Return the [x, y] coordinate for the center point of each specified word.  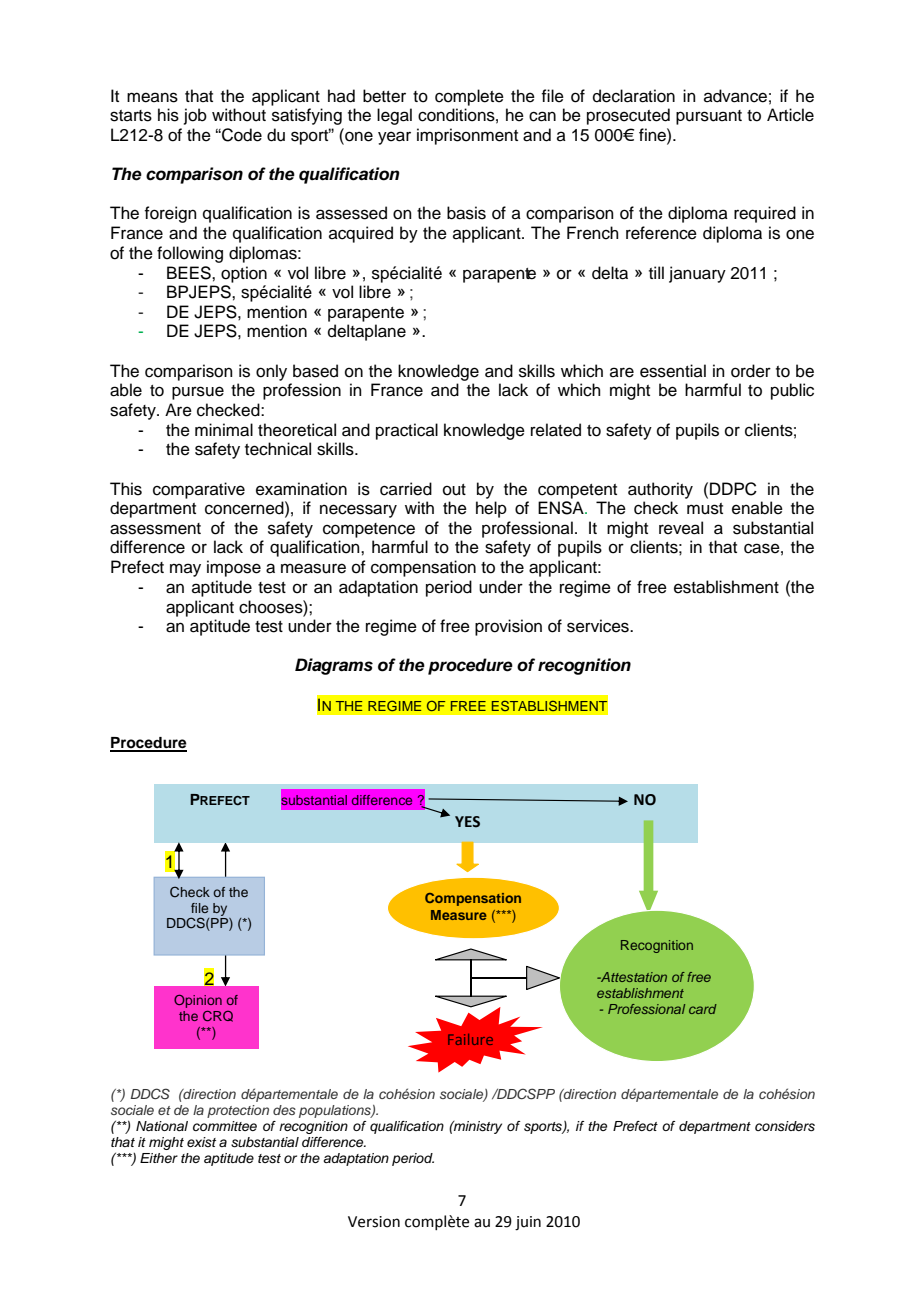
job [195, 116]
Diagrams [334, 666]
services [599, 626]
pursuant [709, 117]
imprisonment [467, 136]
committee [225, 1126]
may [185, 570]
